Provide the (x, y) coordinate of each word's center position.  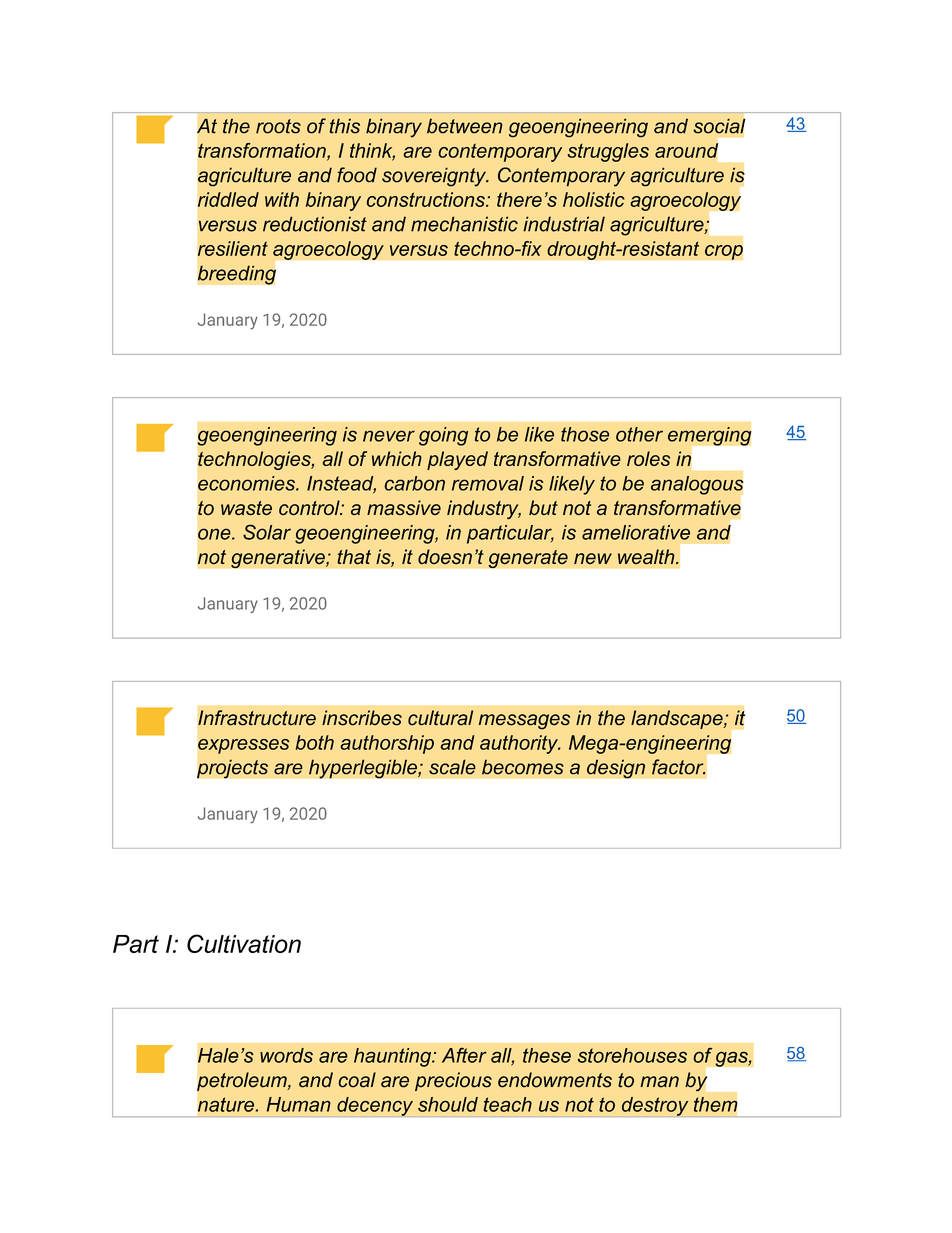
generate (528, 559)
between (465, 126)
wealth (647, 557)
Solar (267, 532)
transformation (263, 151)
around (686, 150)
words (286, 1055)
